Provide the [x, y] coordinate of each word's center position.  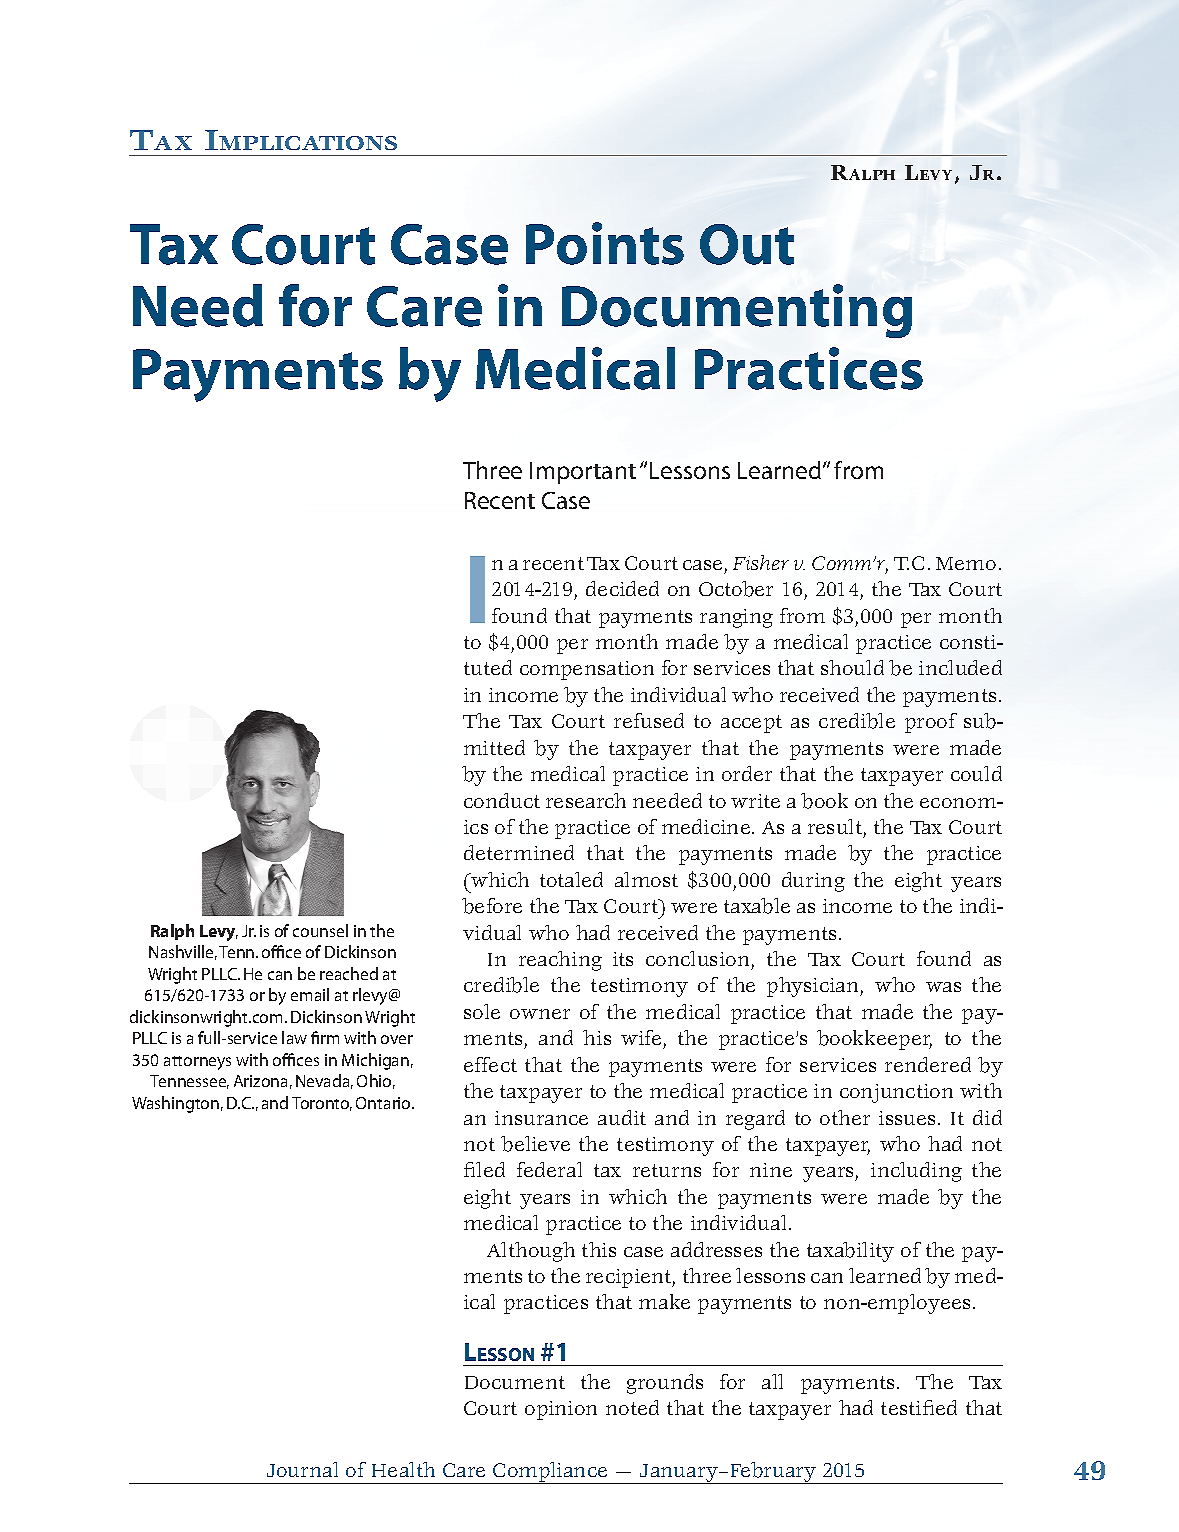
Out [747, 244]
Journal [302, 1469]
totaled [571, 879]
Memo [966, 563]
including [916, 1172]
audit [622, 1117]
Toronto [322, 1104]
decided [622, 588]
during [813, 882]
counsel [320, 930]
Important [583, 473]
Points [605, 243]
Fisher [761, 562]
